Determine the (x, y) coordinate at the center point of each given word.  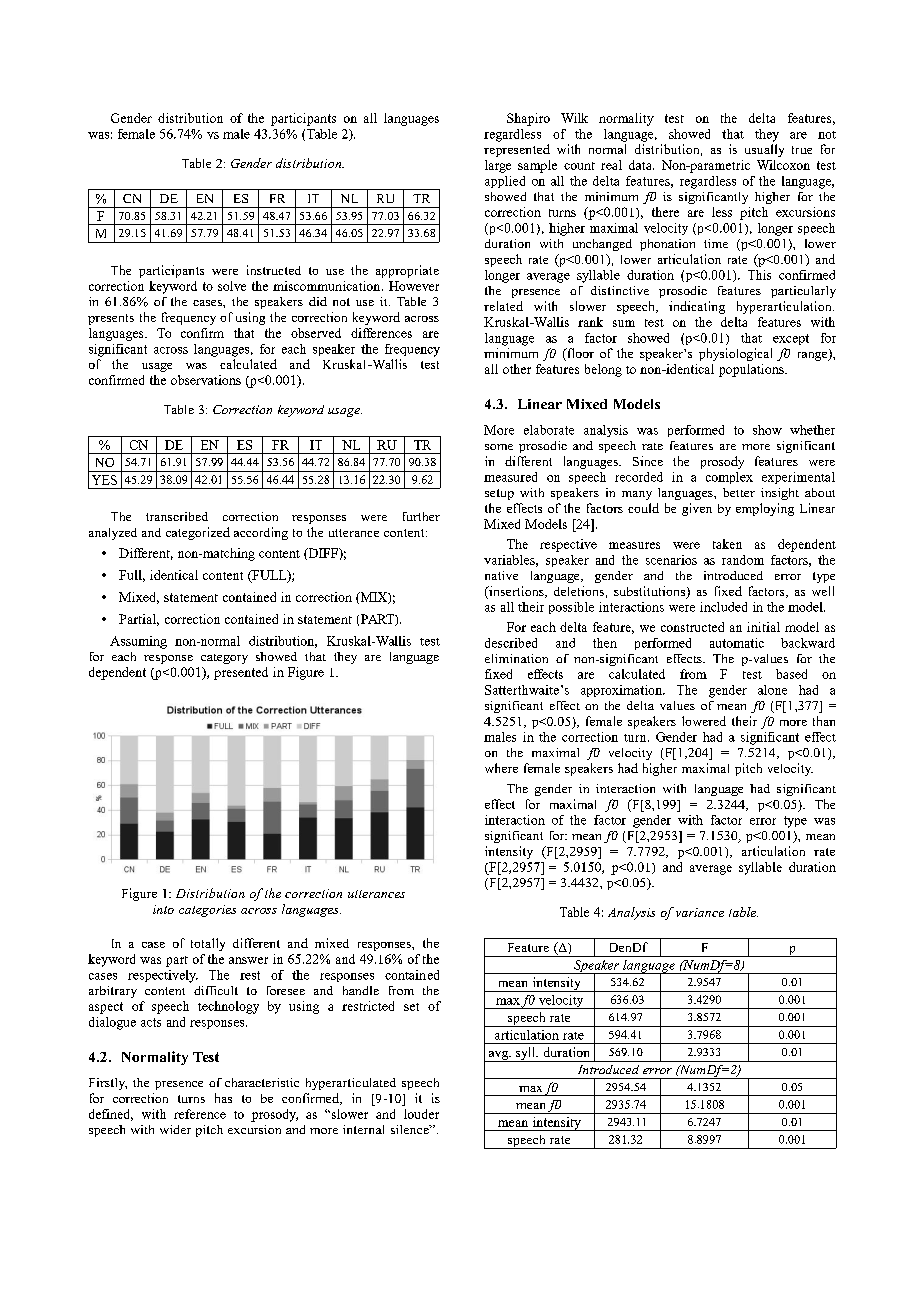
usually (764, 150)
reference (200, 1114)
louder (421, 1114)
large (498, 166)
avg (498, 1056)
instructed (274, 270)
